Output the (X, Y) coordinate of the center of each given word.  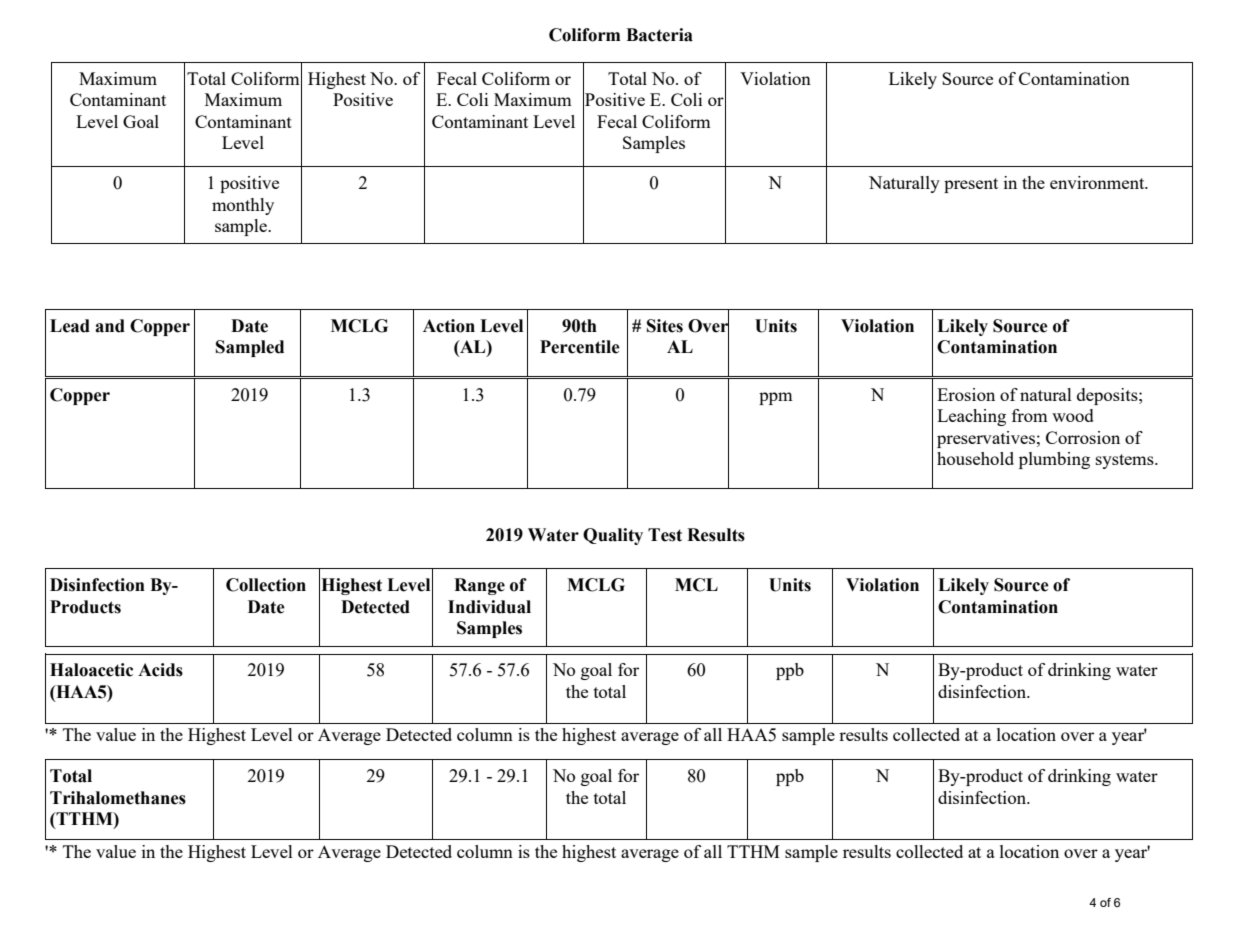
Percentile (580, 347)
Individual (489, 607)
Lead (70, 326)
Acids (160, 670)
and (110, 326)
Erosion (966, 394)
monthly (243, 206)
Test (665, 535)
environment (1098, 182)
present (971, 185)
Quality (613, 536)
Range (479, 586)
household (975, 458)
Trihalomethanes (118, 798)
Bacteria (659, 35)
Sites (665, 326)
